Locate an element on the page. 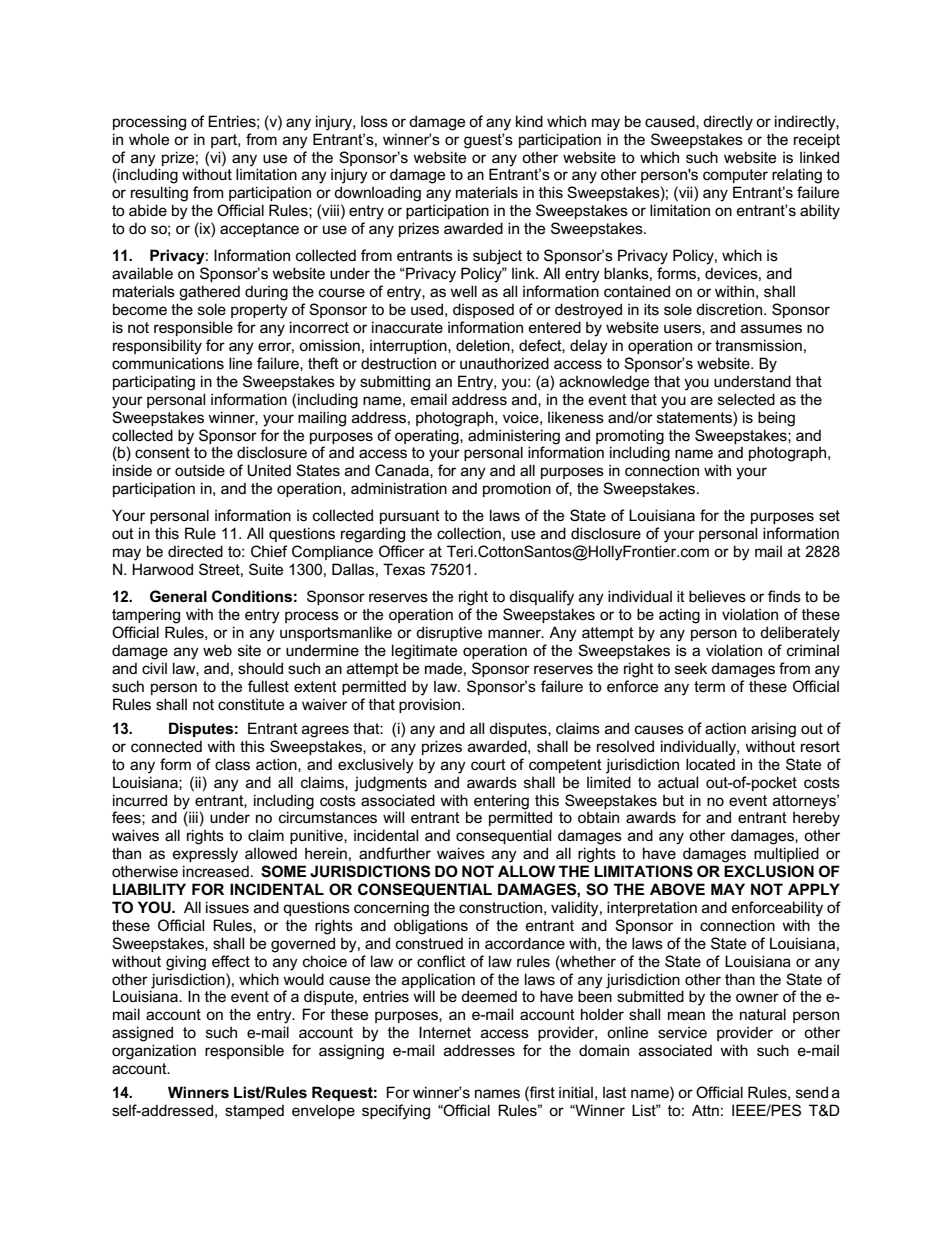 Image resolution: width=952 pixels, height=1233 pixels. court is located at coordinates (488, 764).
